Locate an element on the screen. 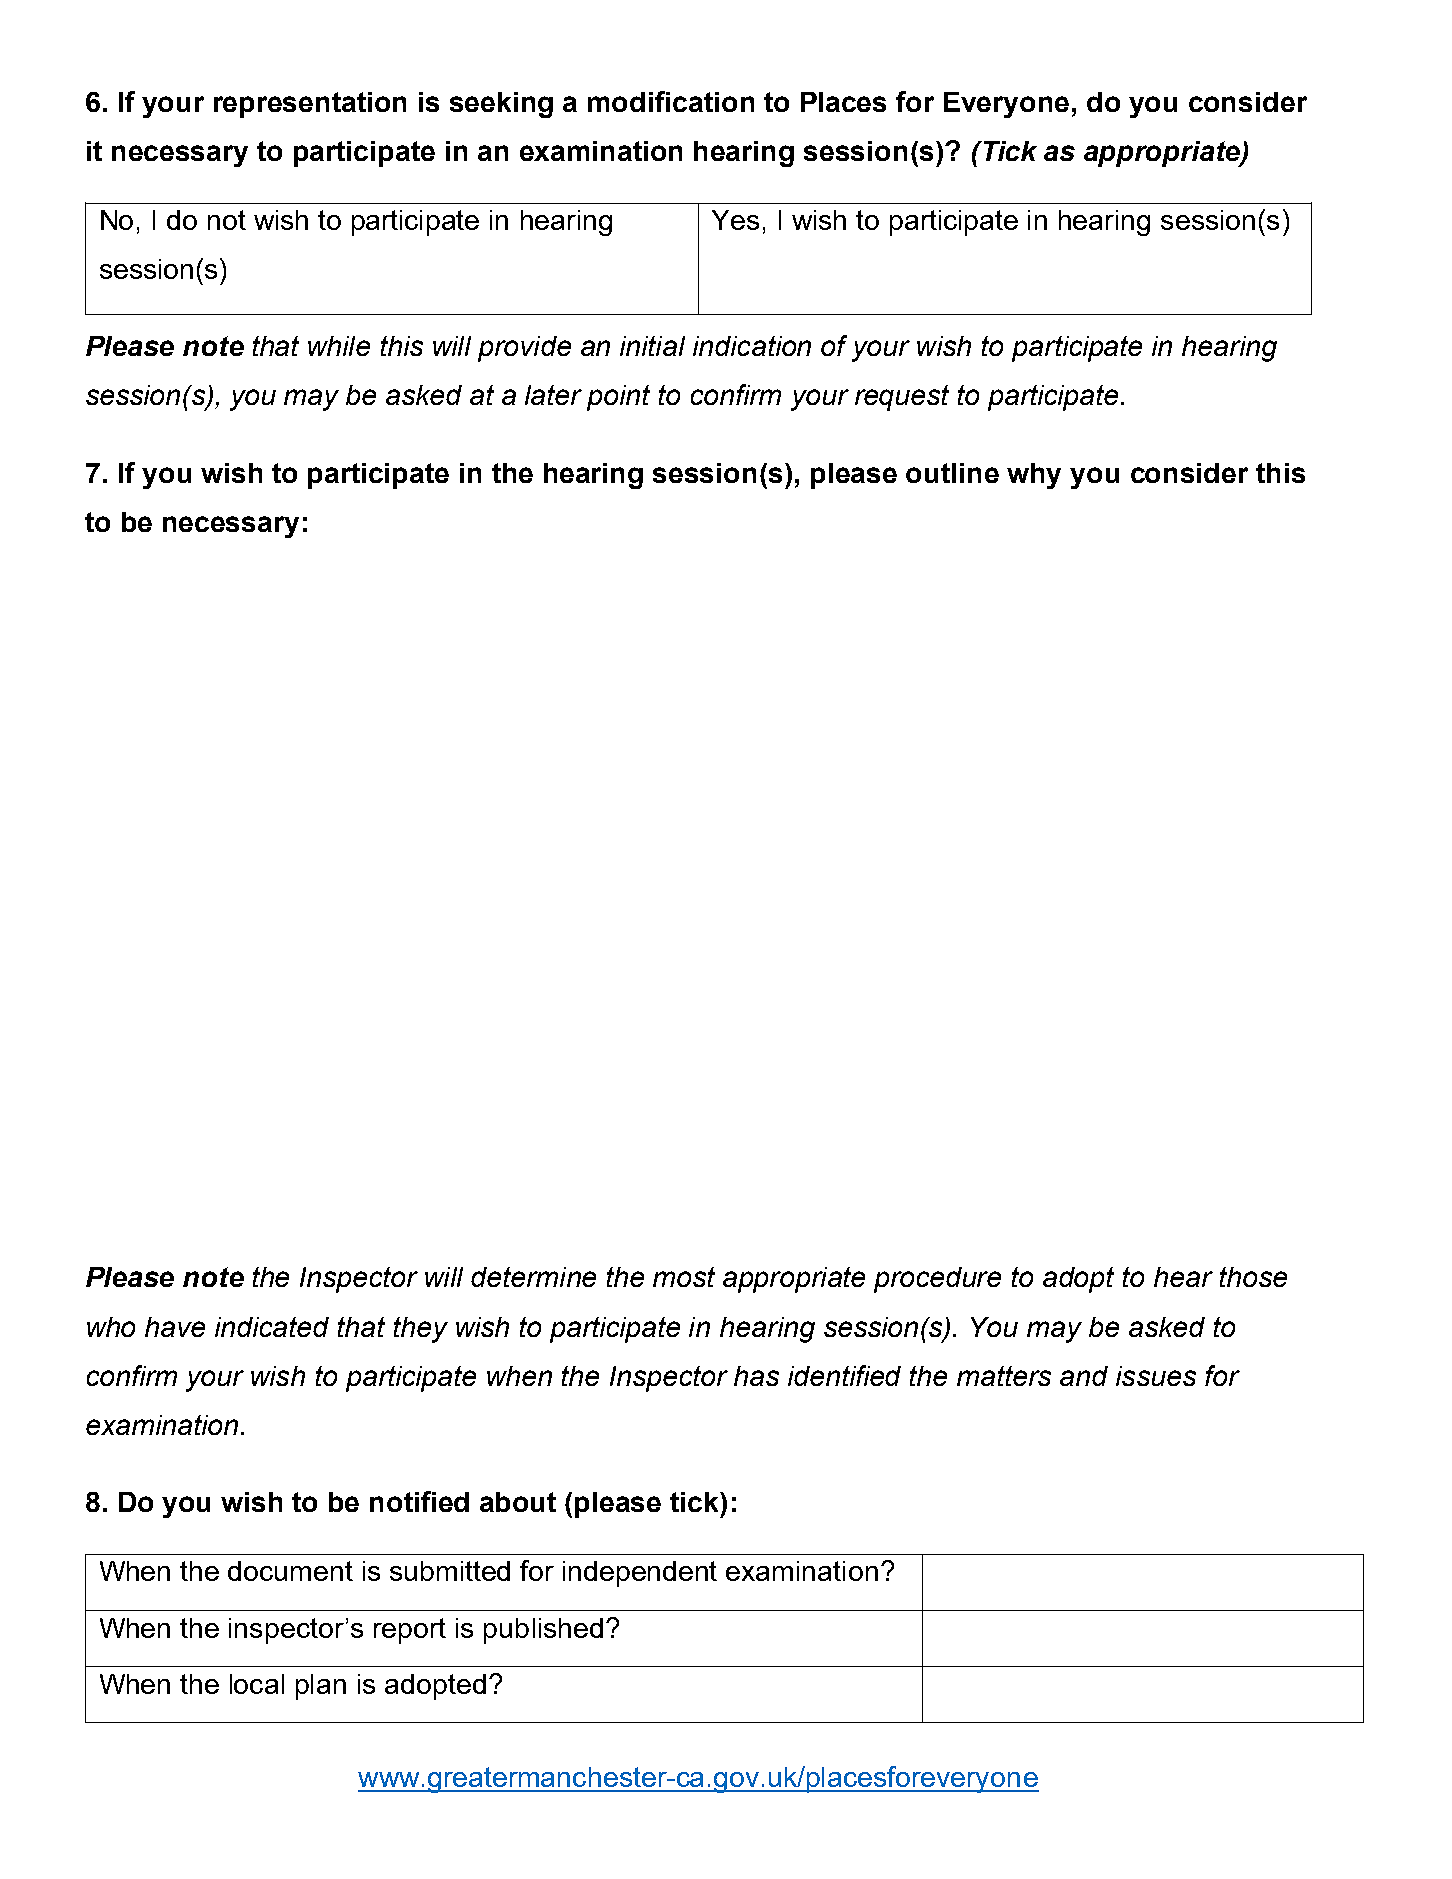 The width and height of the screenshot is (1452, 1879). most is located at coordinates (684, 1277).
